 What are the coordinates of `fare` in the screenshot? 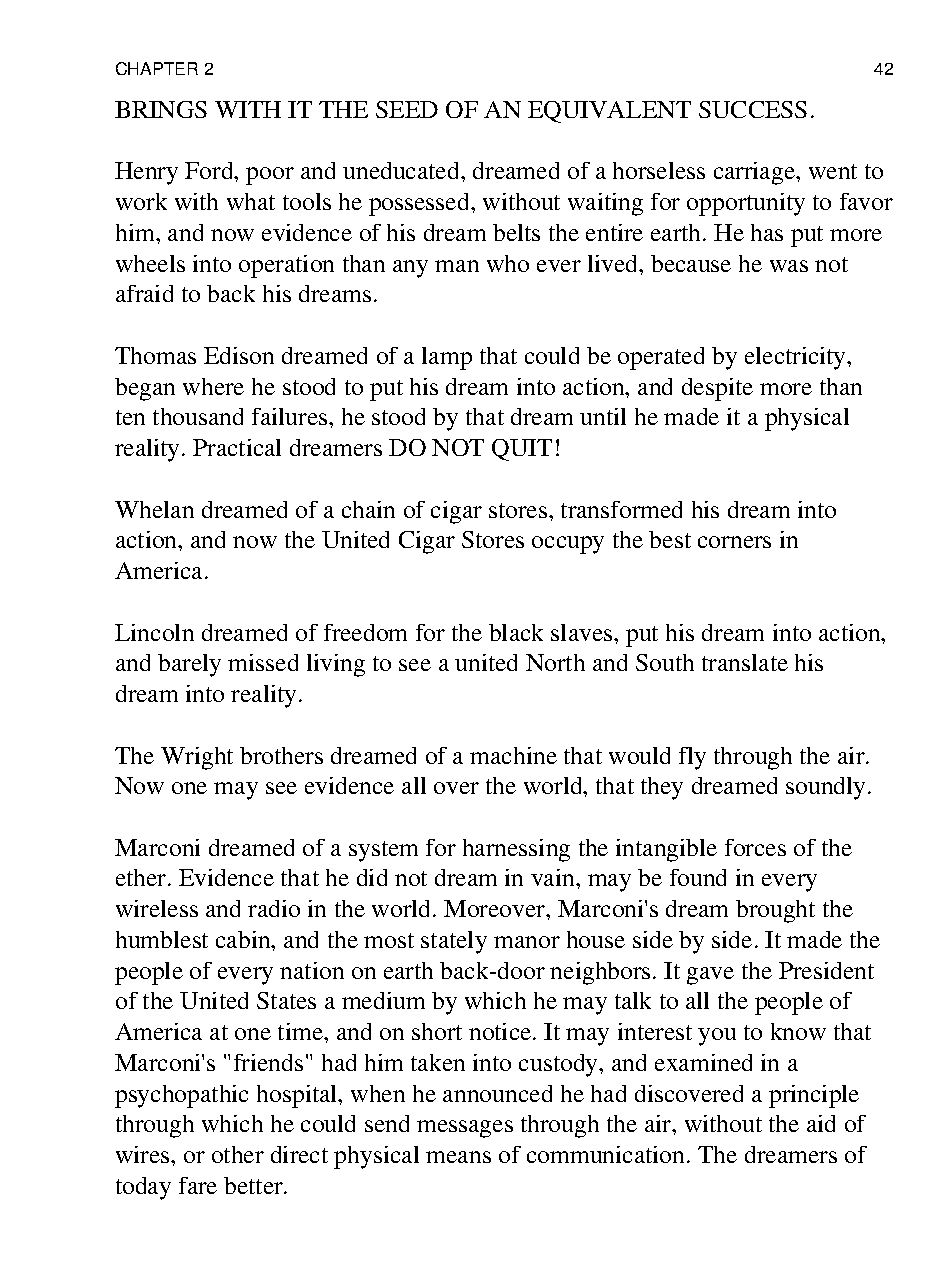 It's located at (198, 1185).
